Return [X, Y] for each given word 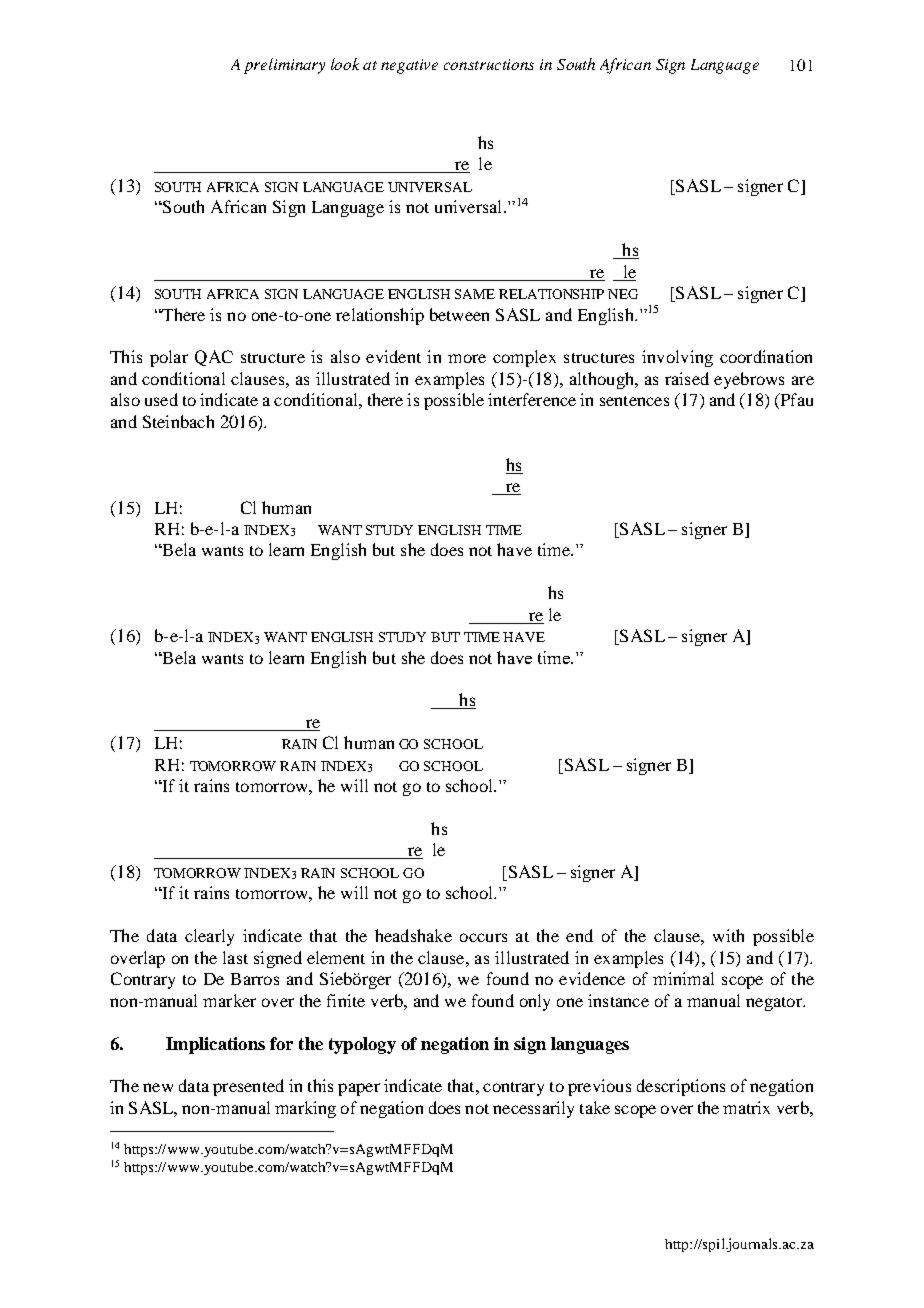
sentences [634, 401]
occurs [483, 937]
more [467, 358]
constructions [489, 64]
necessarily [533, 1109]
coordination [766, 356]
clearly [209, 937]
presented [248, 1087]
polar [169, 358]
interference [532, 399]
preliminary [284, 66]
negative [409, 66]
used [161, 399]
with [728, 935]
